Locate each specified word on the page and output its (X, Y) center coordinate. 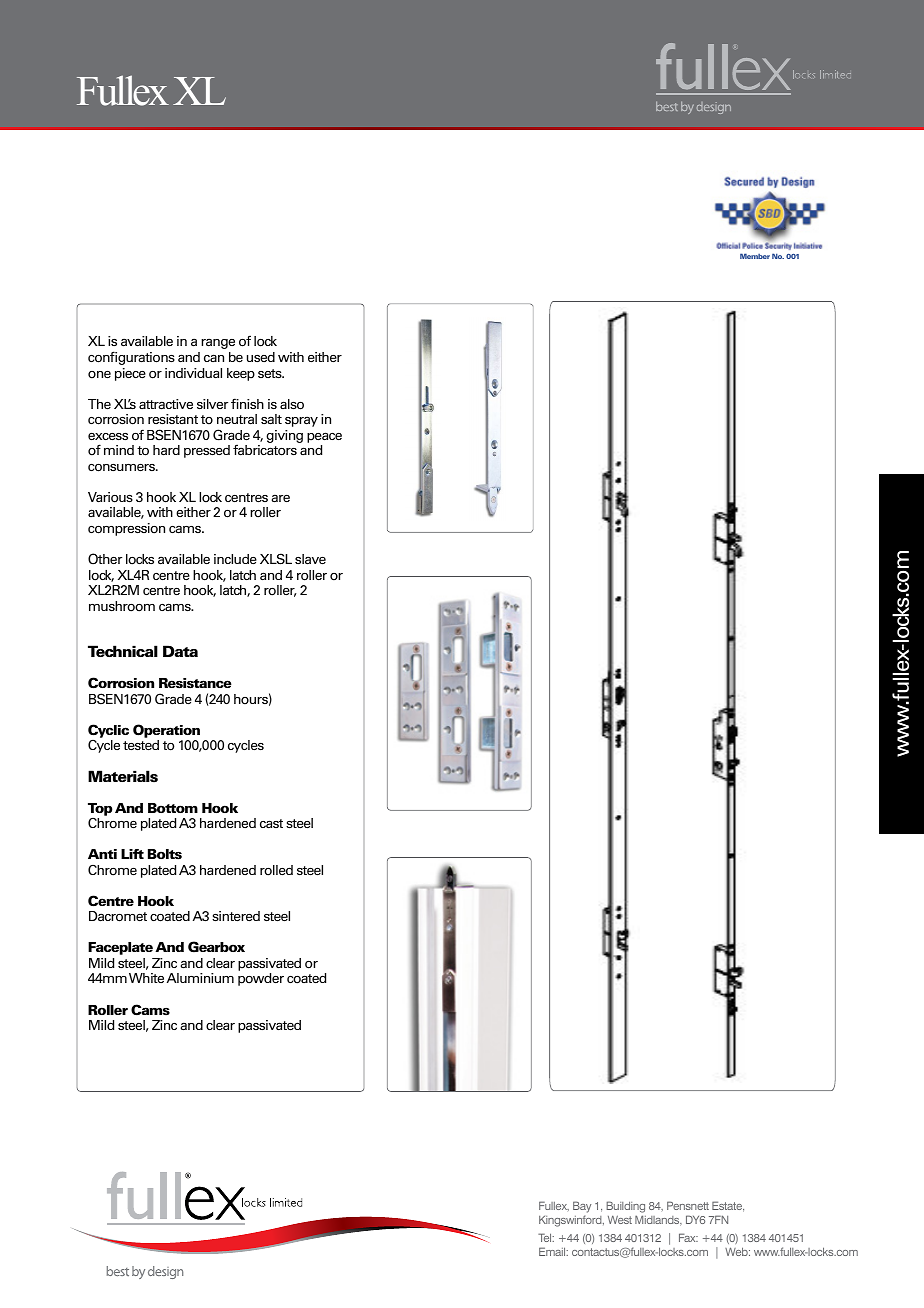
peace (324, 437)
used (261, 357)
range (218, 344)
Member (755, 256)
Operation (166, 732)
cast (271, 823)
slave (310, 559)
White (146, 978)
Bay (582, 1207)
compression (126, 529)
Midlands (658, 1220)
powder (261, 979)
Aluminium (200, 978)
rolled (276, 870)
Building (625, 1207)
